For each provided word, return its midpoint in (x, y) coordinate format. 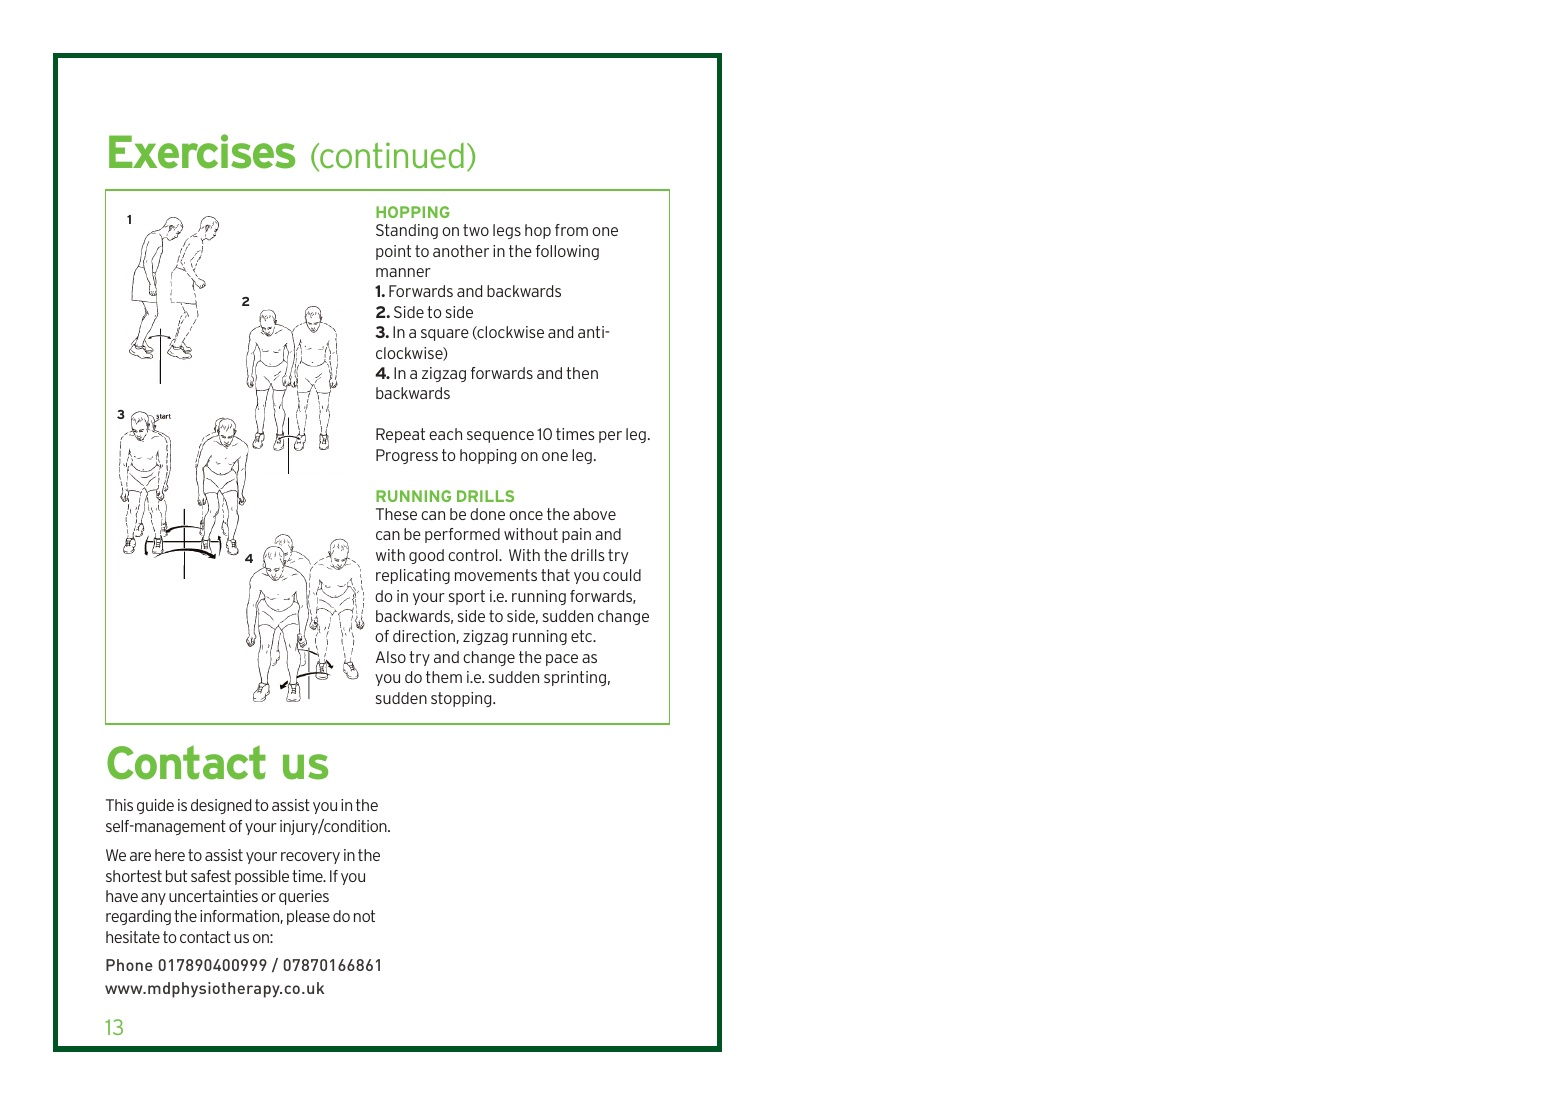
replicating (413, 576)
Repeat (400, 435)
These (396, 514)
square (445, 335)
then (582, 373)
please (308, 917)
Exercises (202, 151)
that (555, 575)
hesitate (133, 937)
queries (304, 897)
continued (391, 156)
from (571, 230)
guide (155, 806)
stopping (462, 699)
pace (562, 660)
